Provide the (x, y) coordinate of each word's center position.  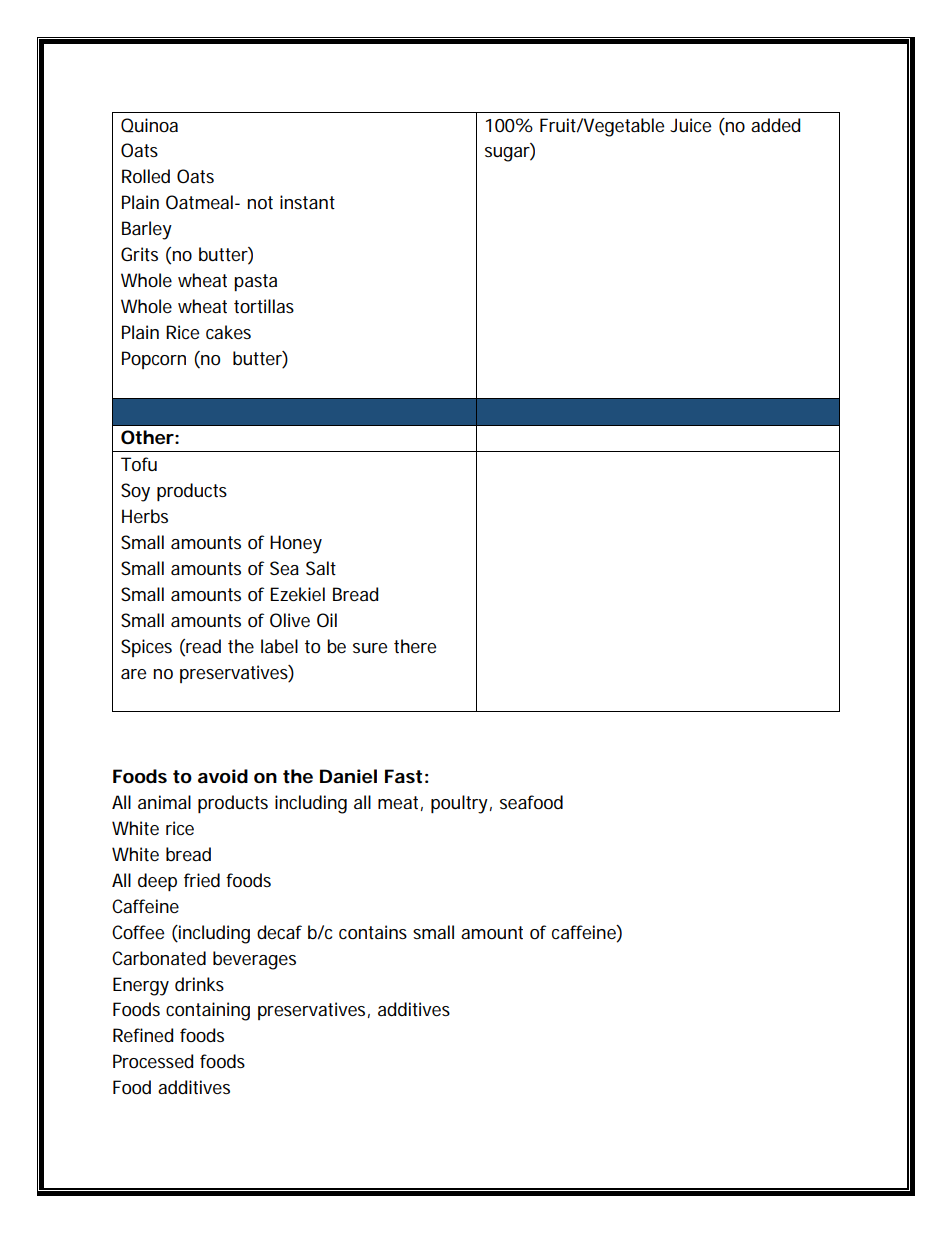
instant (307, 202)
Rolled (146, 176)
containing (208, 1011)
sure (370, 648)
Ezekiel (297, 594)
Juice (690, 125)
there (415, 646)
